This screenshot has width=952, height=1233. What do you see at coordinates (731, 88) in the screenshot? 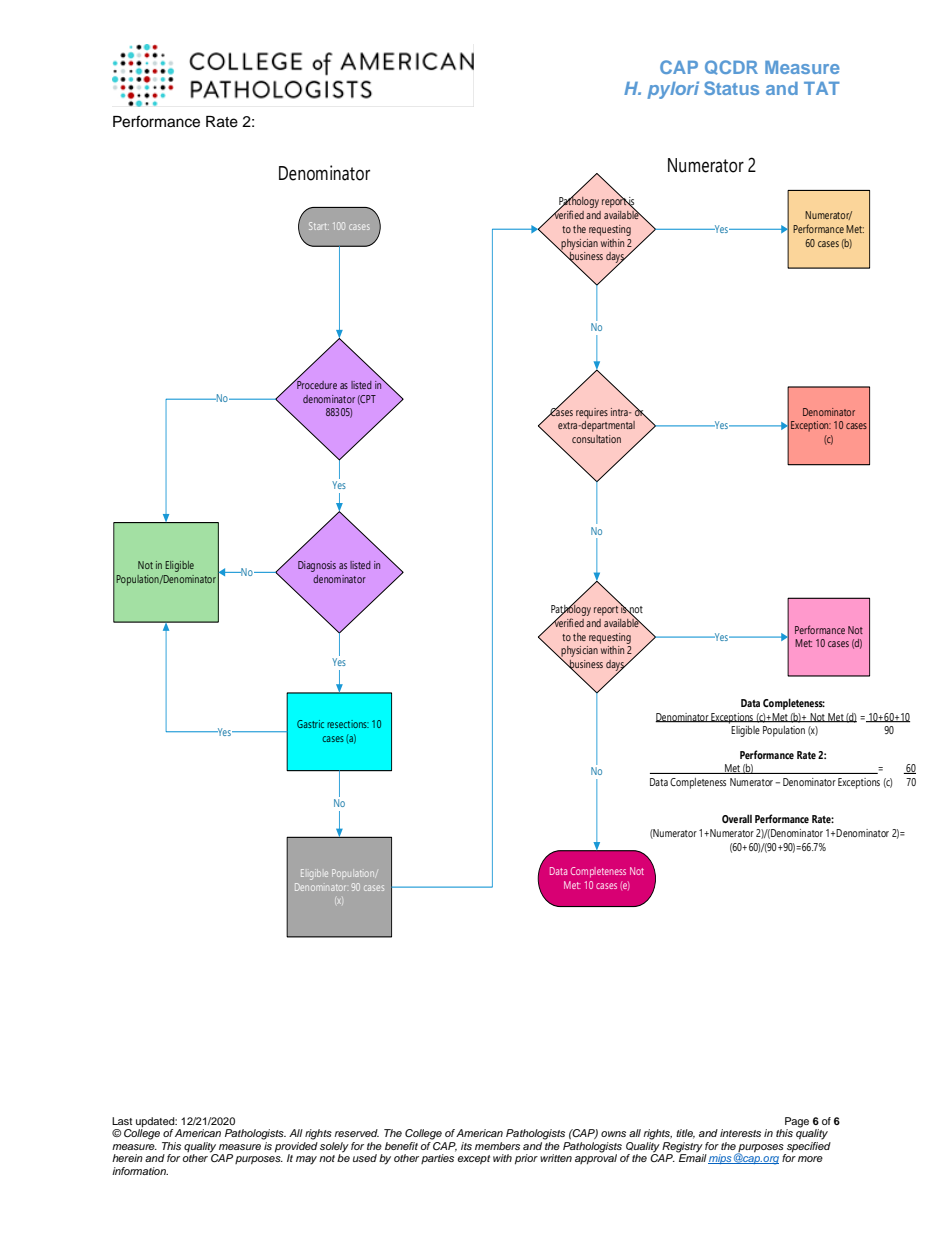
I see `Status` at bounding box center [731, 88].
